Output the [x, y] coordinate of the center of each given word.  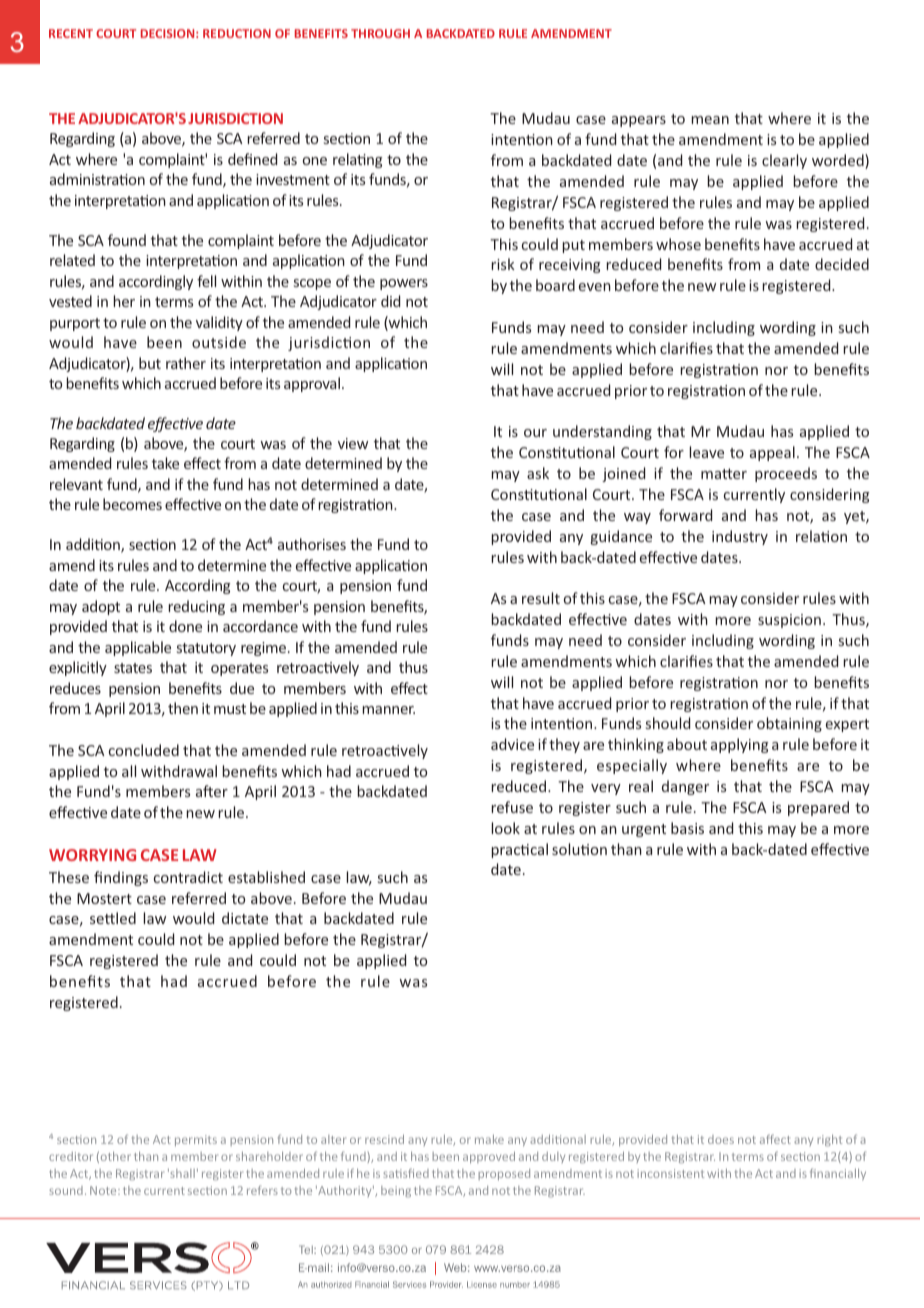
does [721, 1139]
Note [104, 1190]
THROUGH [380, 33]
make [489, 1139]
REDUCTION [237, 33]
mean [710, 120]
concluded [144, 750]
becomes [132, 504]
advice [512, 744]
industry [740, 537]
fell [206, 281]
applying [740, 745]
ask [538, 473]
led [125, 918]
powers [404, 284]
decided [842, 264]
